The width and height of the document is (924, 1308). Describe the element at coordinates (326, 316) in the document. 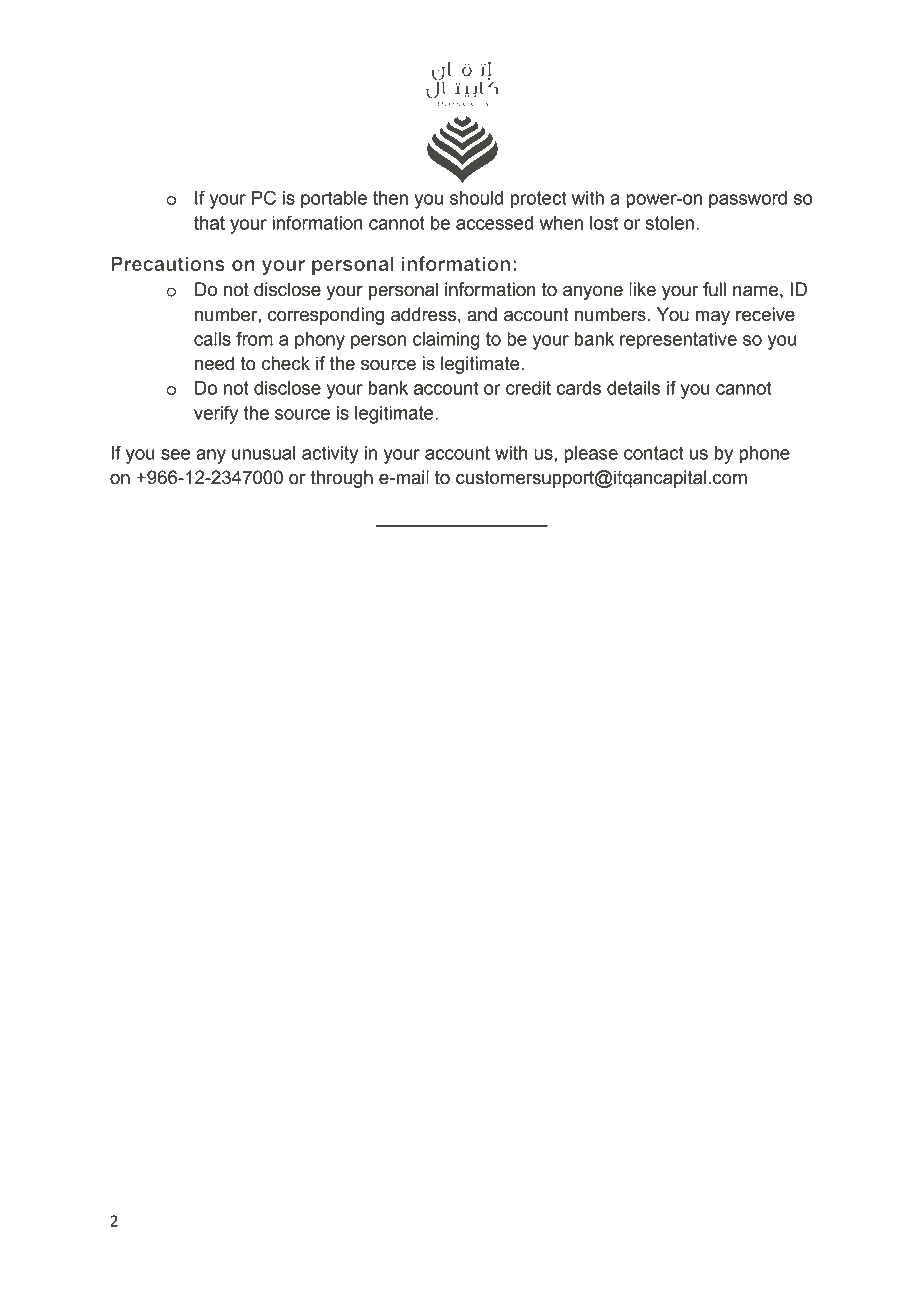

I see `corresponding` at that location.
